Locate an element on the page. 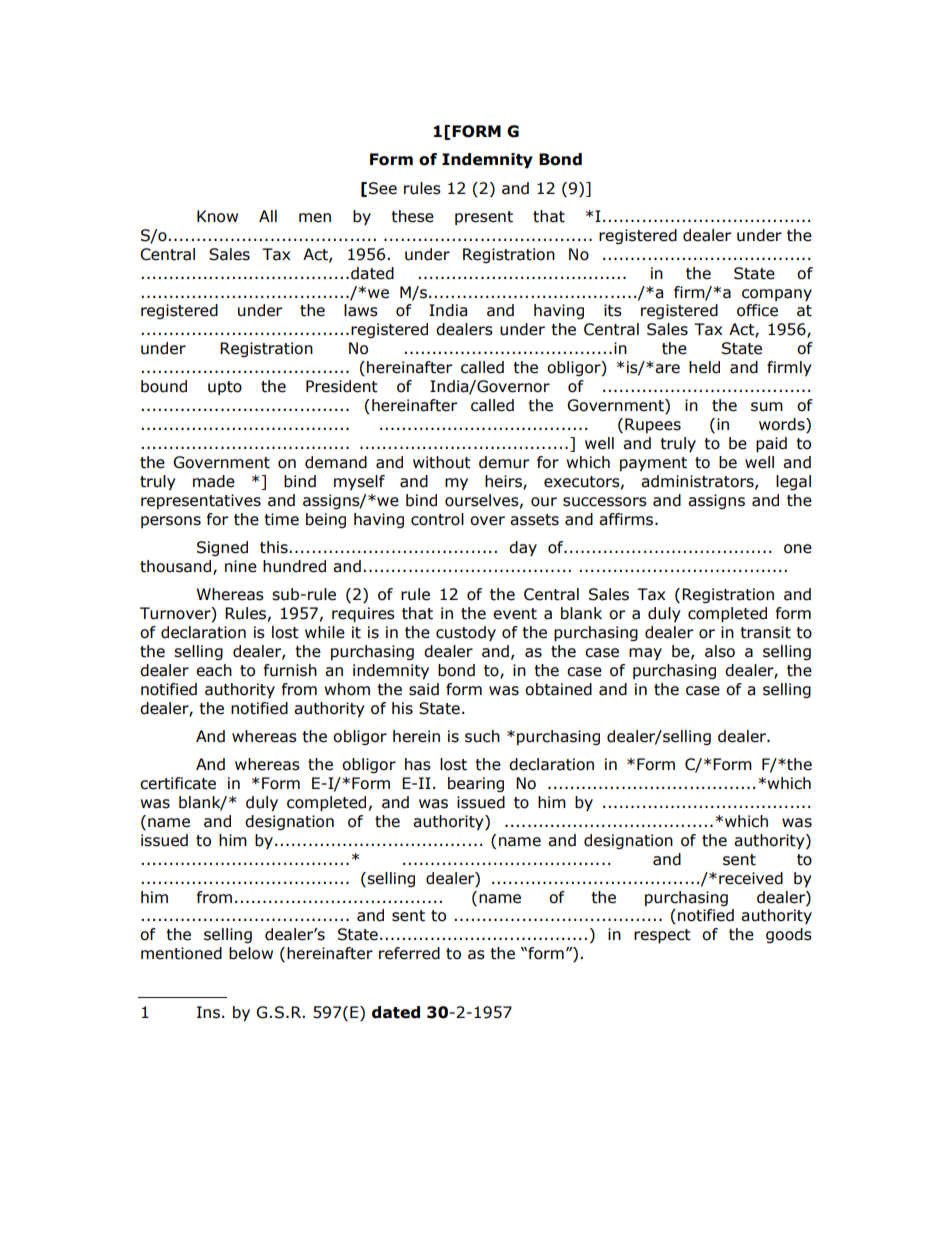  made is located at coordinates (214, 481).
